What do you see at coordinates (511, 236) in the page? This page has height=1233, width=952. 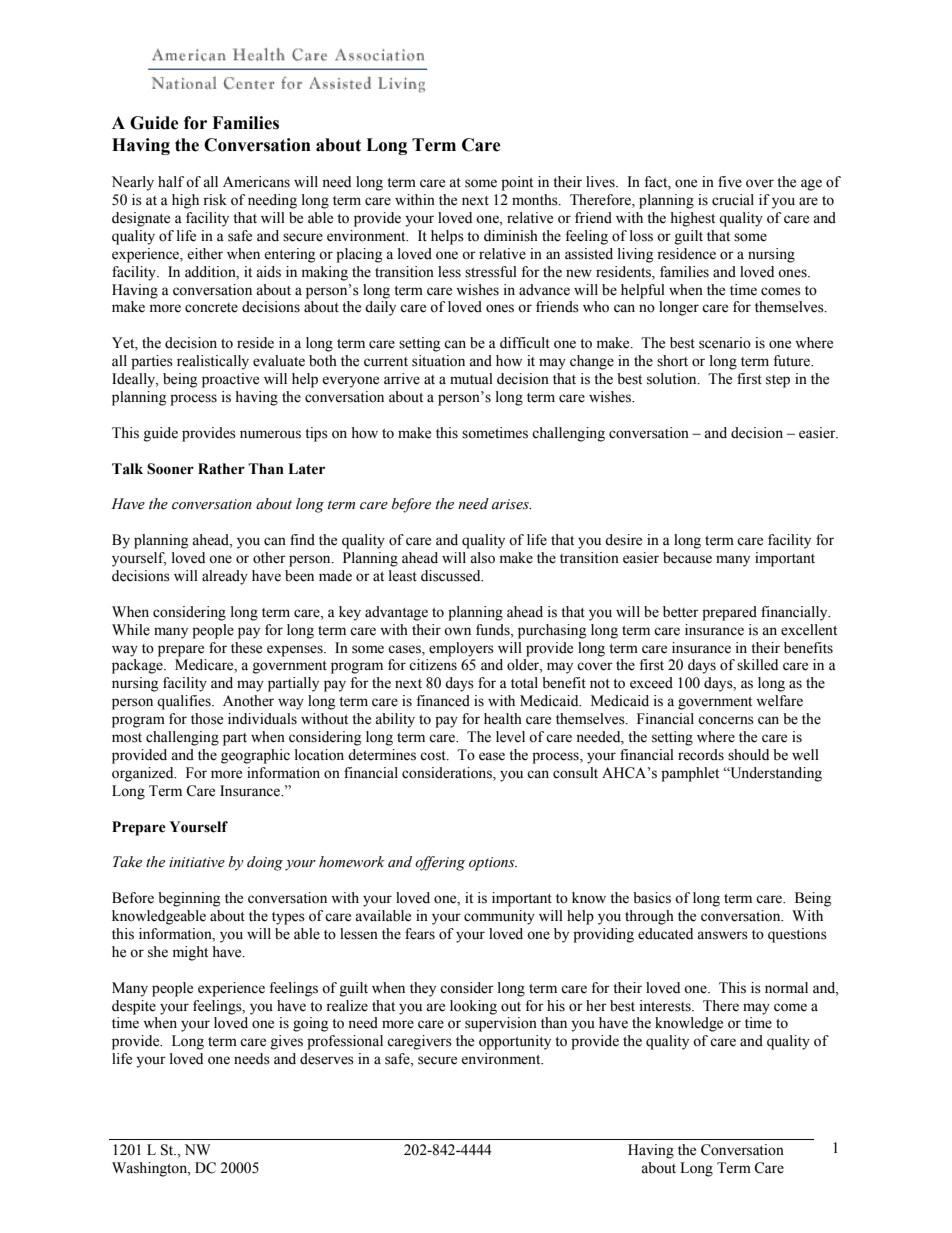 I see `diminish` at bounding box center [511, 236].
